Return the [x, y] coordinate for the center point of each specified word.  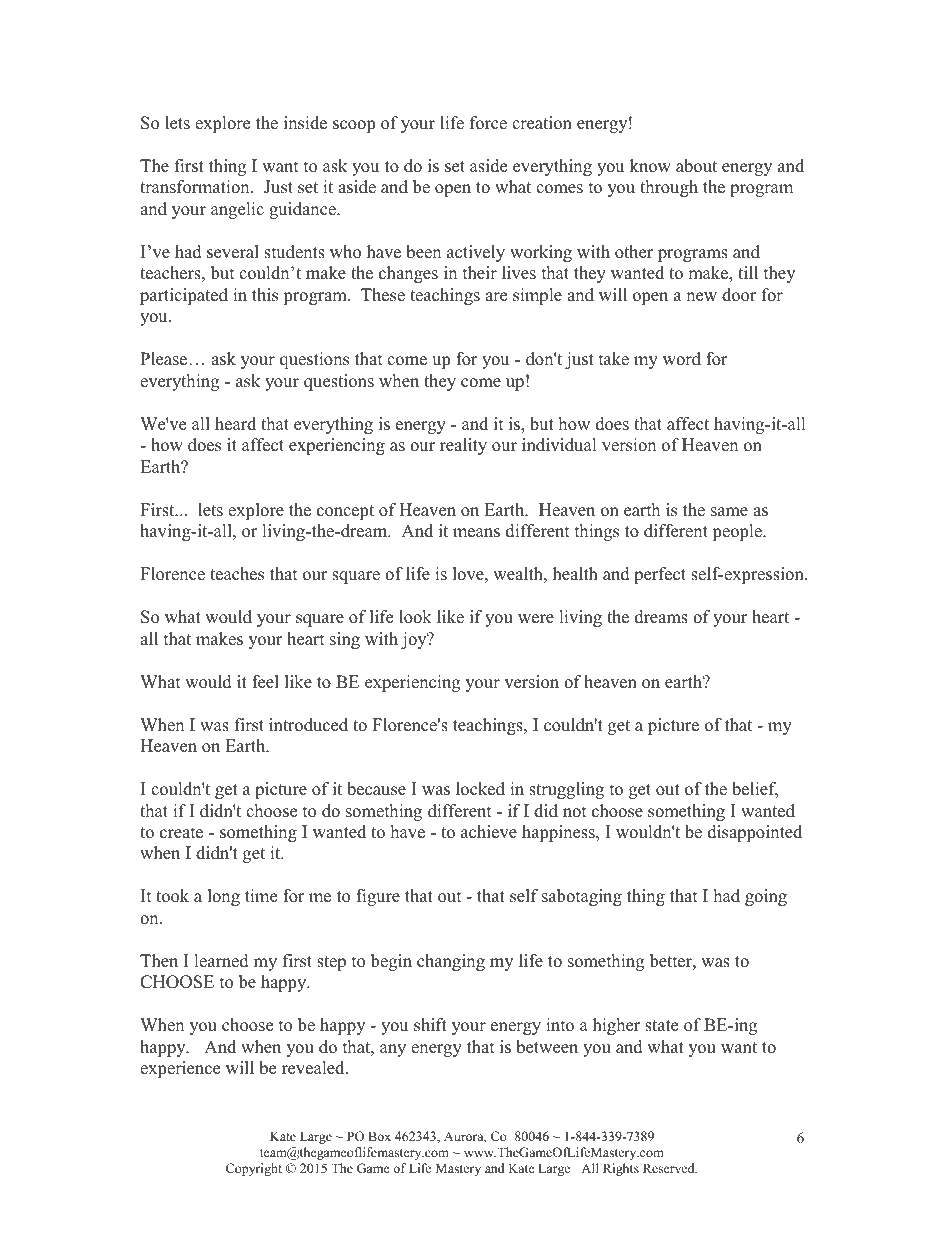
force [488, 123]
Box [379, 1136]
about [696, 166]
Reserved [670, 1168]
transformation [196, 187]
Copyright [254, 1169]
